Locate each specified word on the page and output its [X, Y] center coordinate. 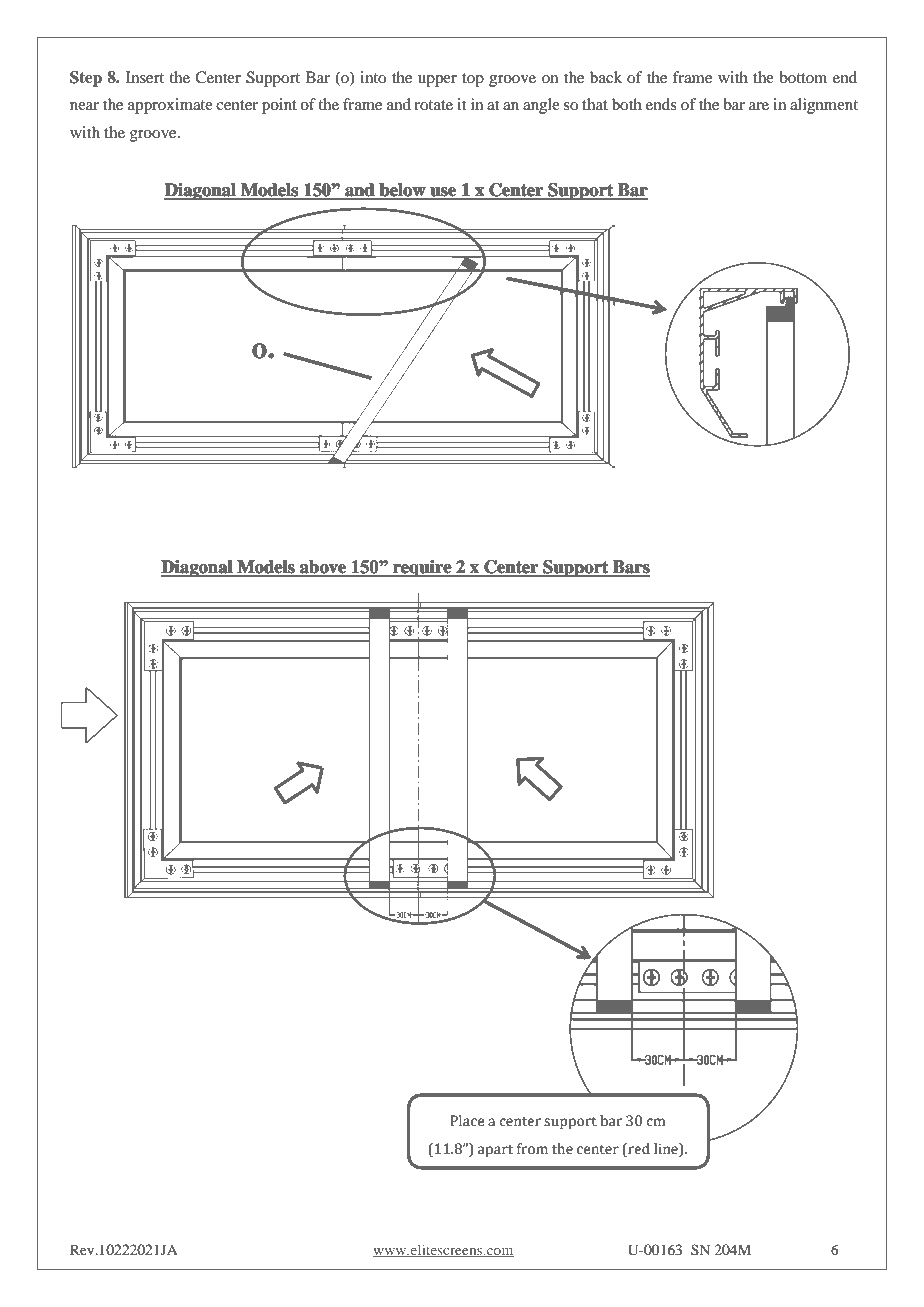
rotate [433, 105]
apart [495, 1151]
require [422, 568]
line [667, 1149]
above [323, 568]
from [532, 1149]
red [638, 1148]
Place [467, 1121]
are [759, 106]
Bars [630, 568]
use [443, 193]
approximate [170, 106]
